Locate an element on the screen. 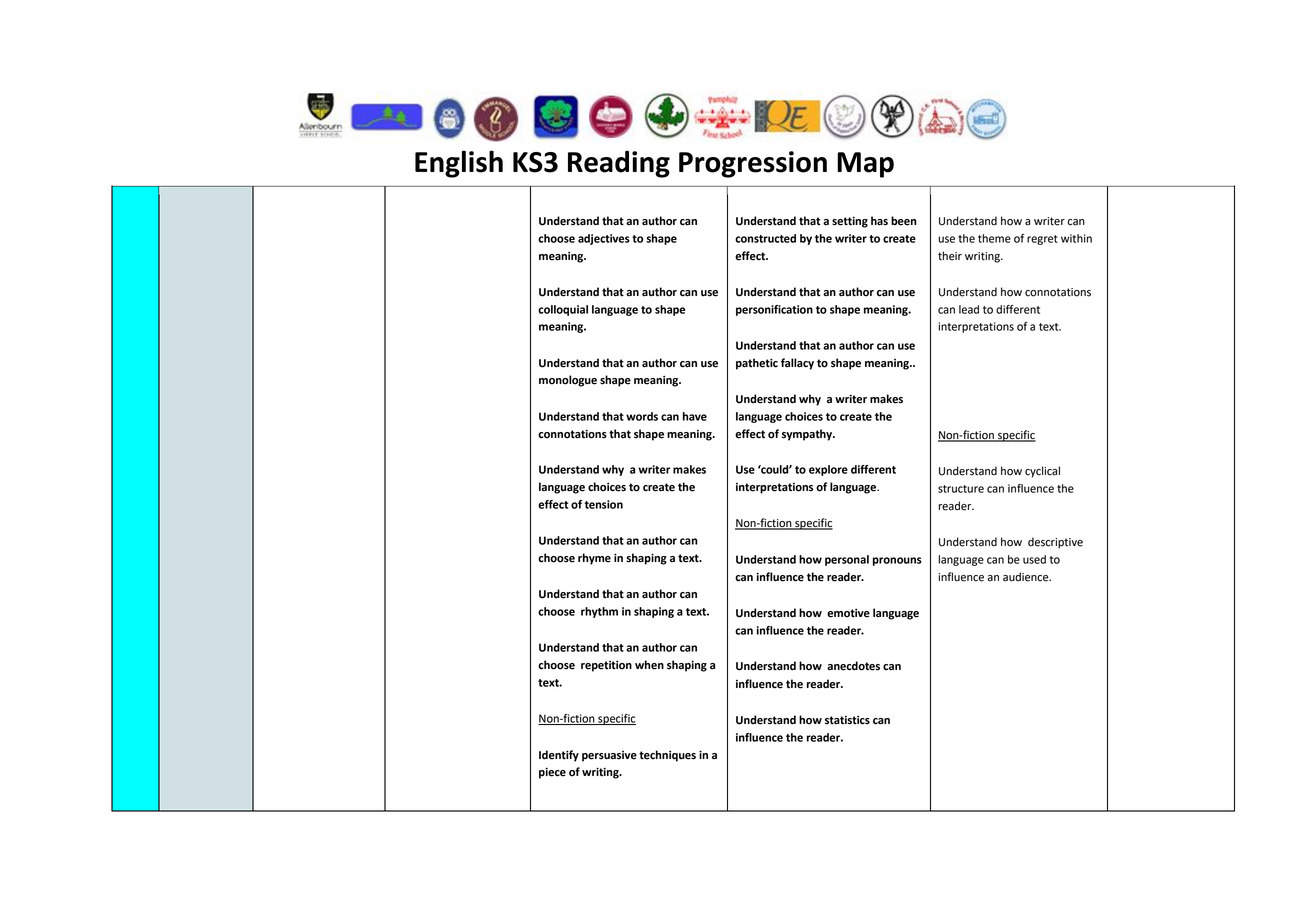  theme is located at coordinates (994, 238).
